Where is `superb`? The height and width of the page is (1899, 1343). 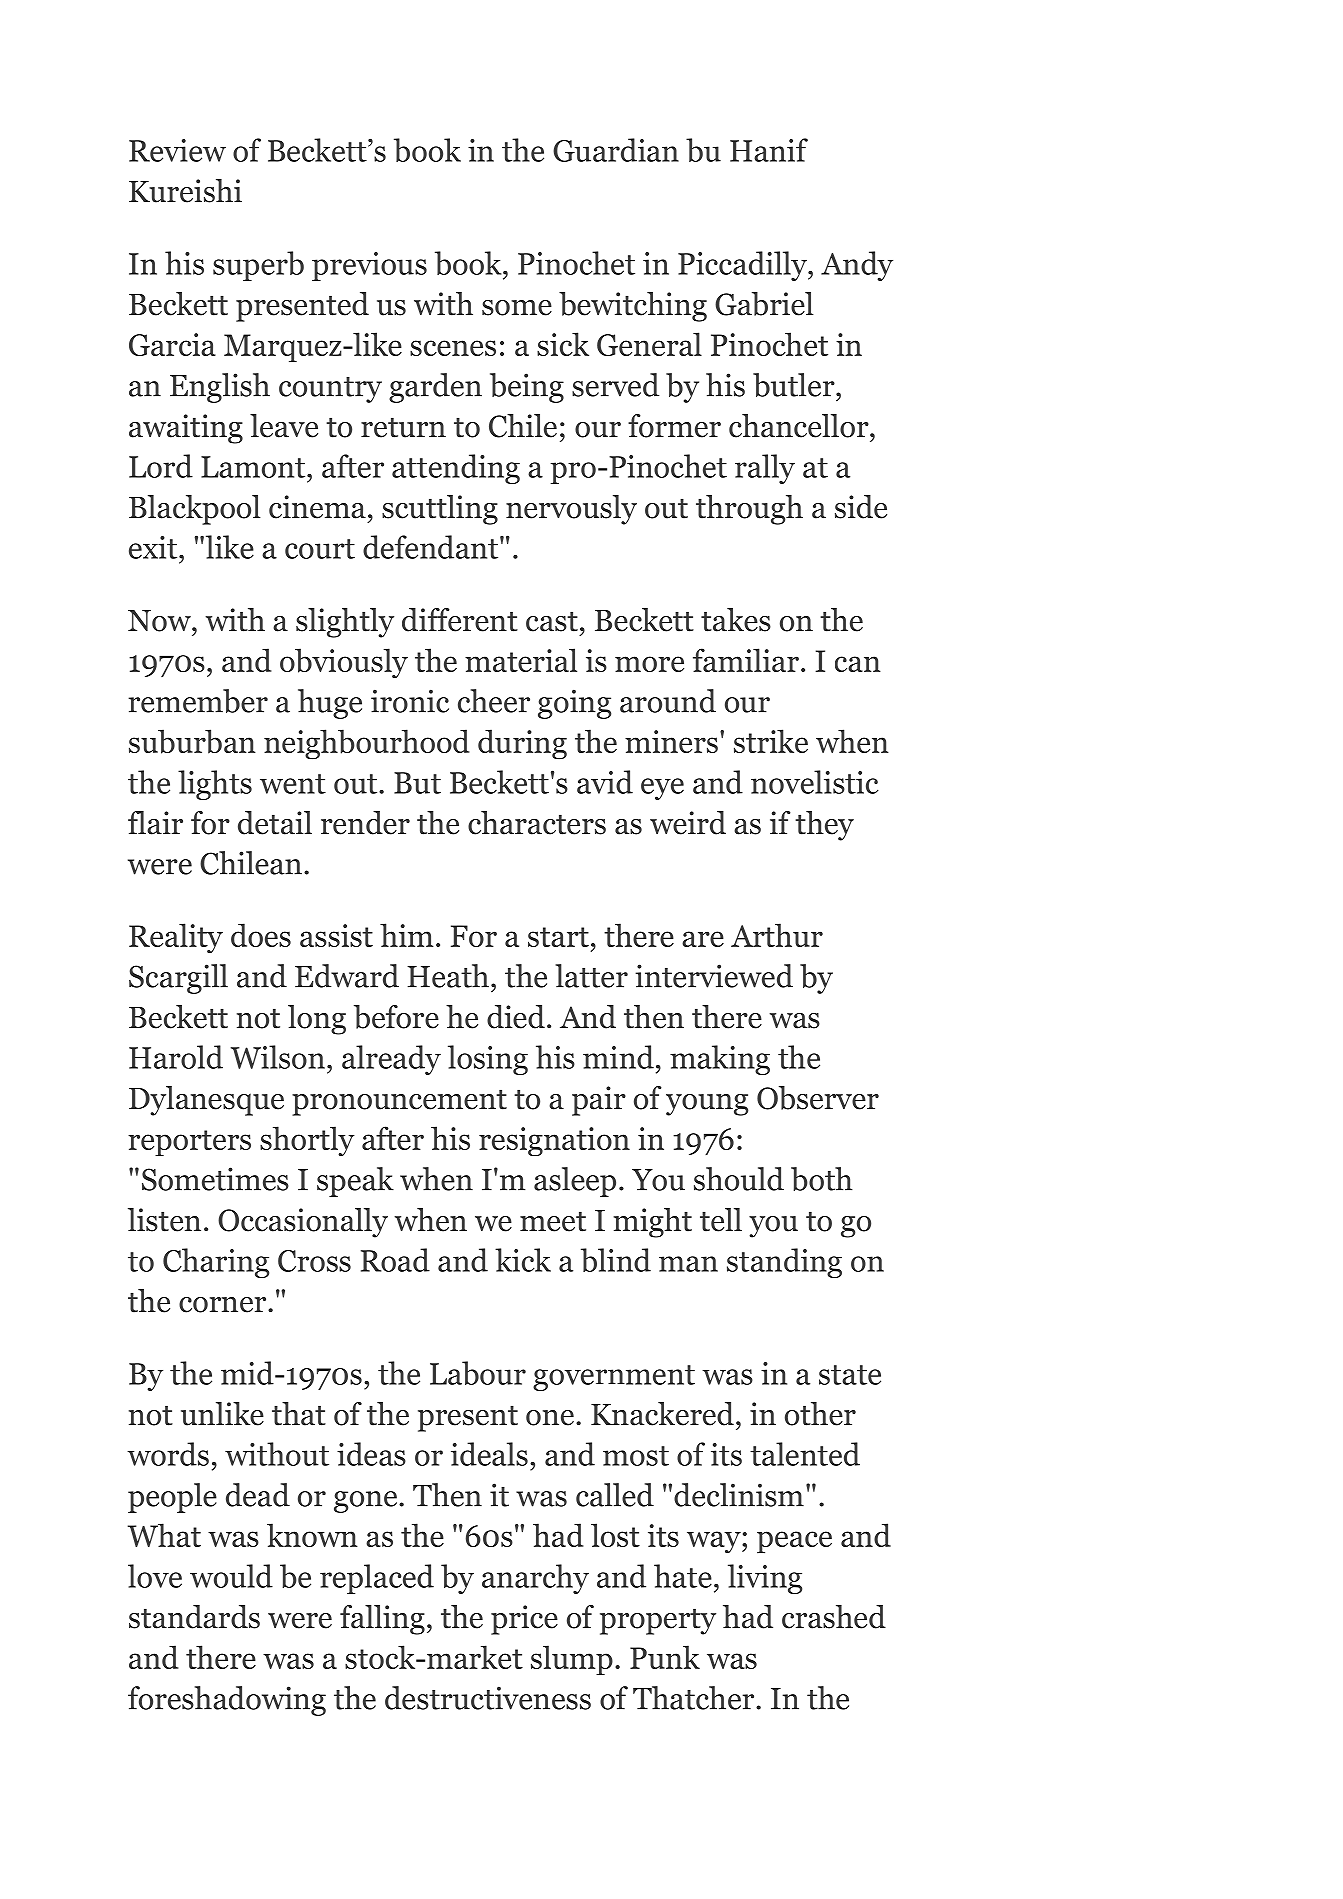 superb is located at coordinates (258, 266).
